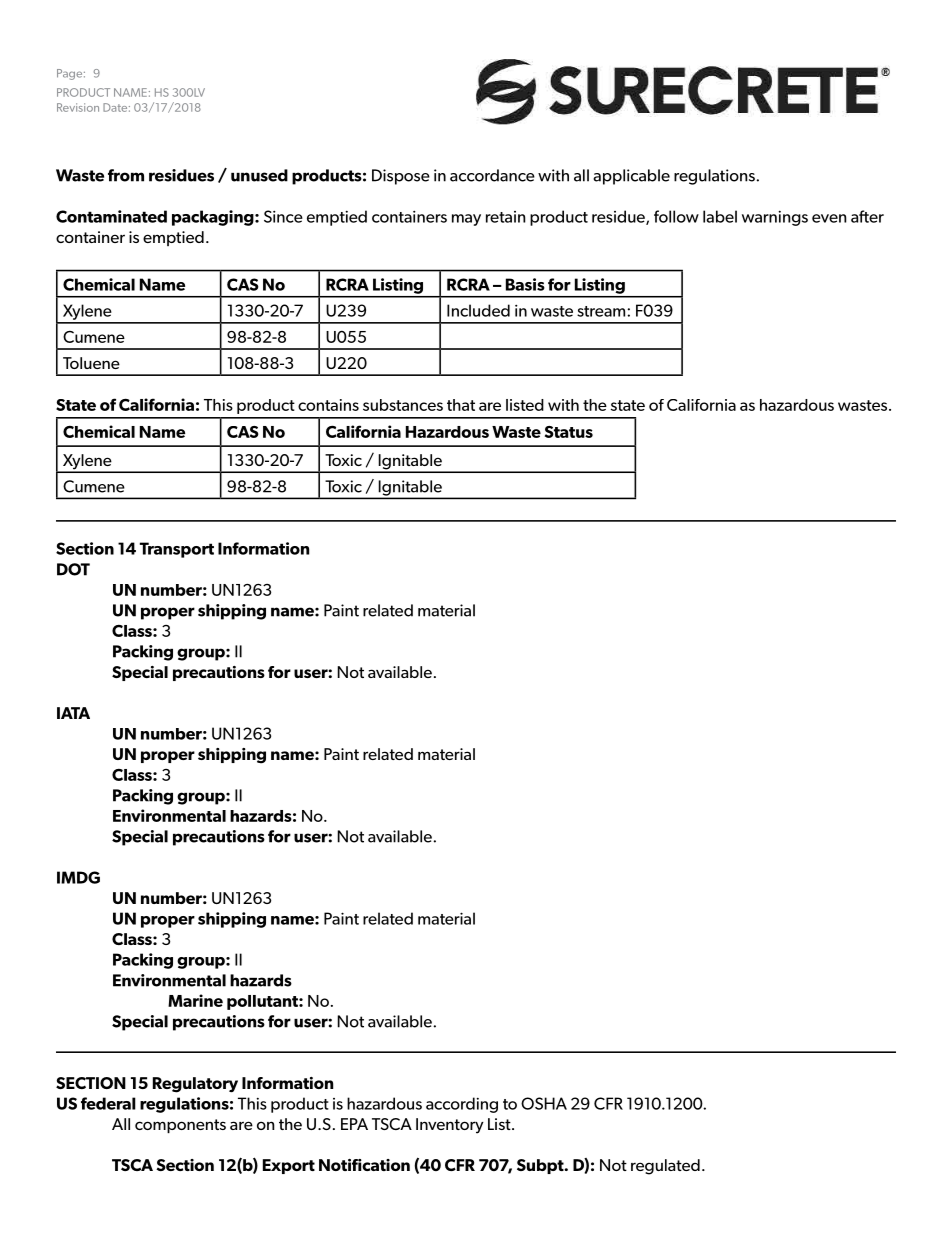  I want to click on from, so click(126, 175).
